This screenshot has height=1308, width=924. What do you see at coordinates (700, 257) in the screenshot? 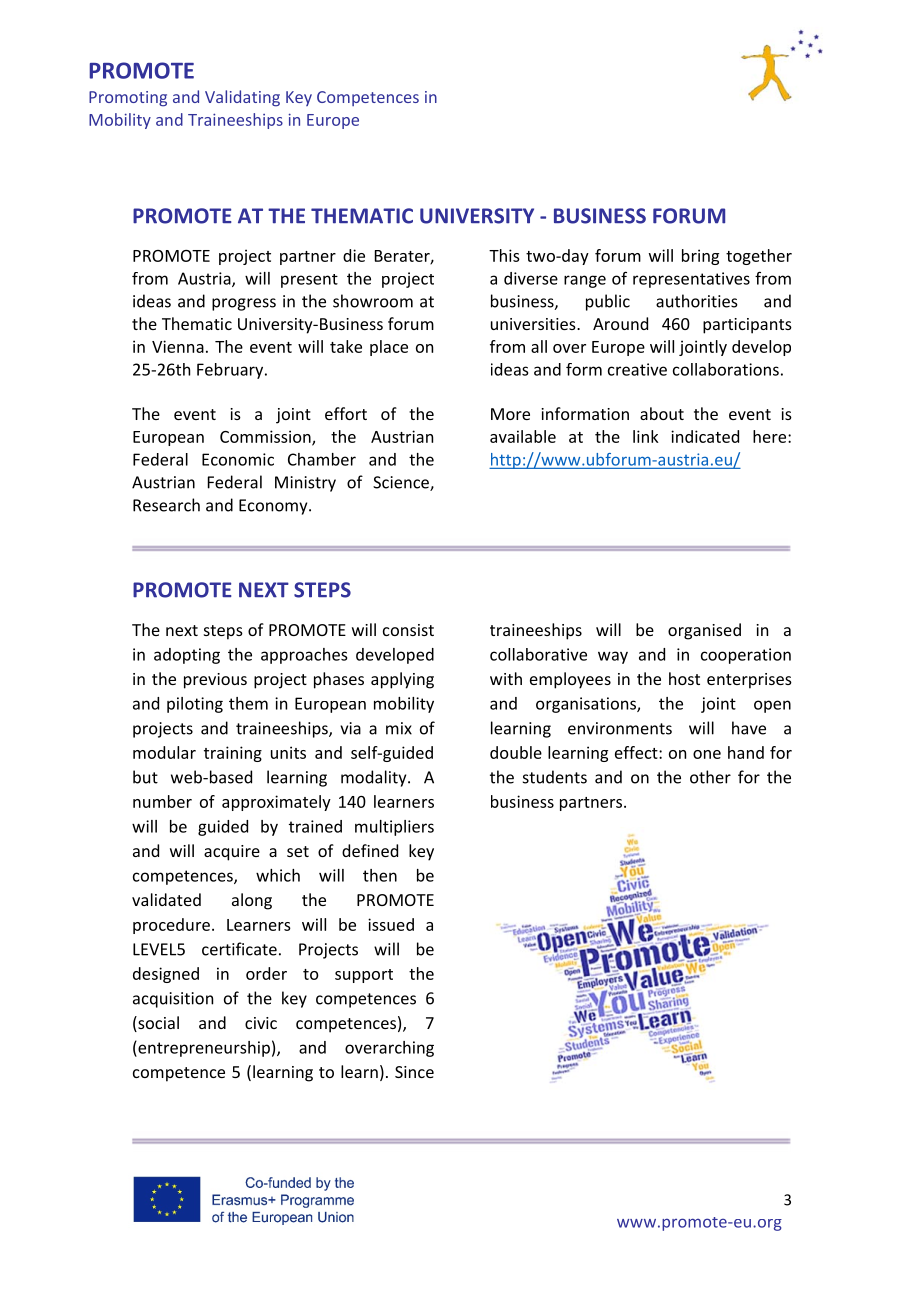
I see `bring` at bounding box center [700, 257].
